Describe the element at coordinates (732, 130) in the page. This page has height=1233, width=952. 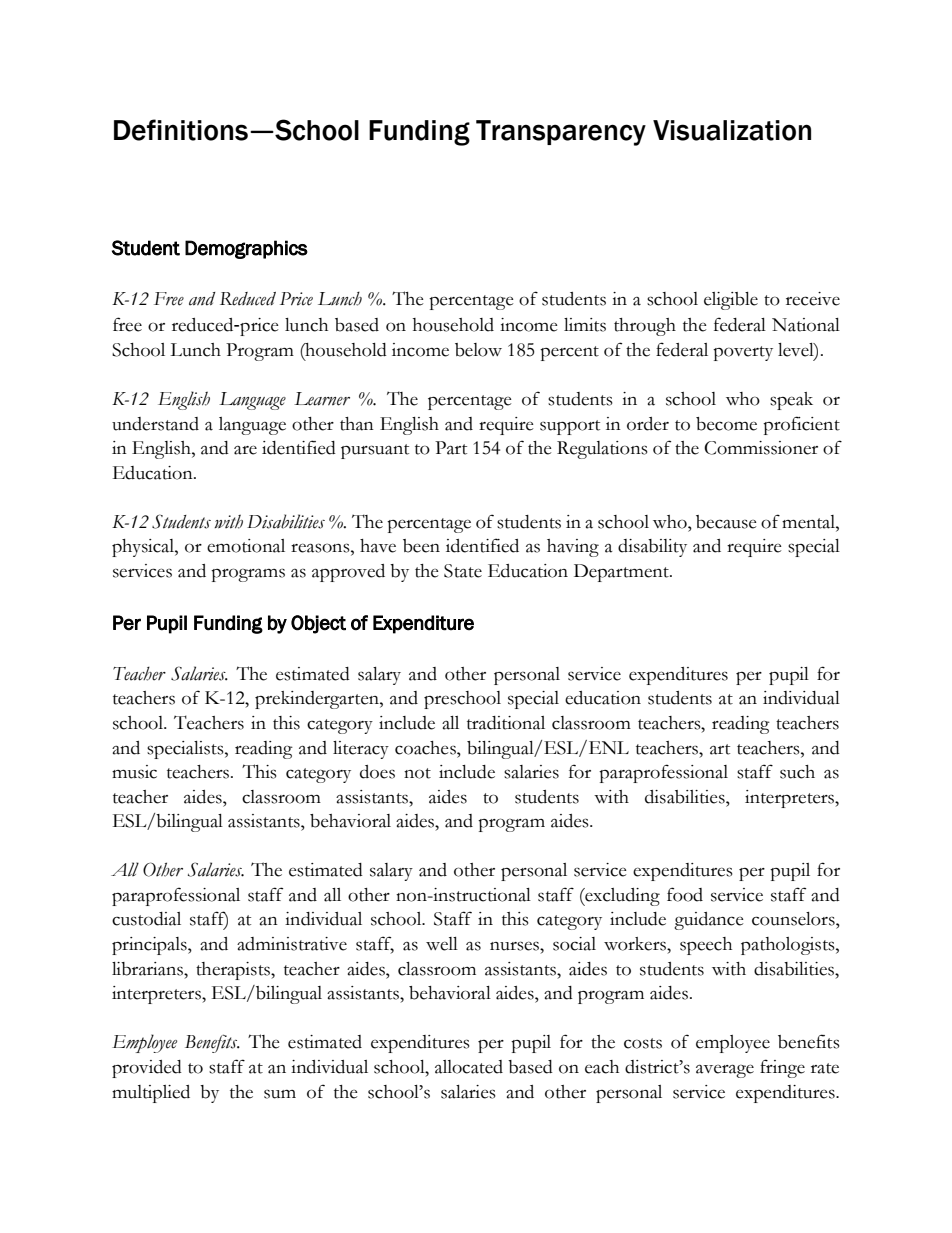
I see `Visualization` at that location.
